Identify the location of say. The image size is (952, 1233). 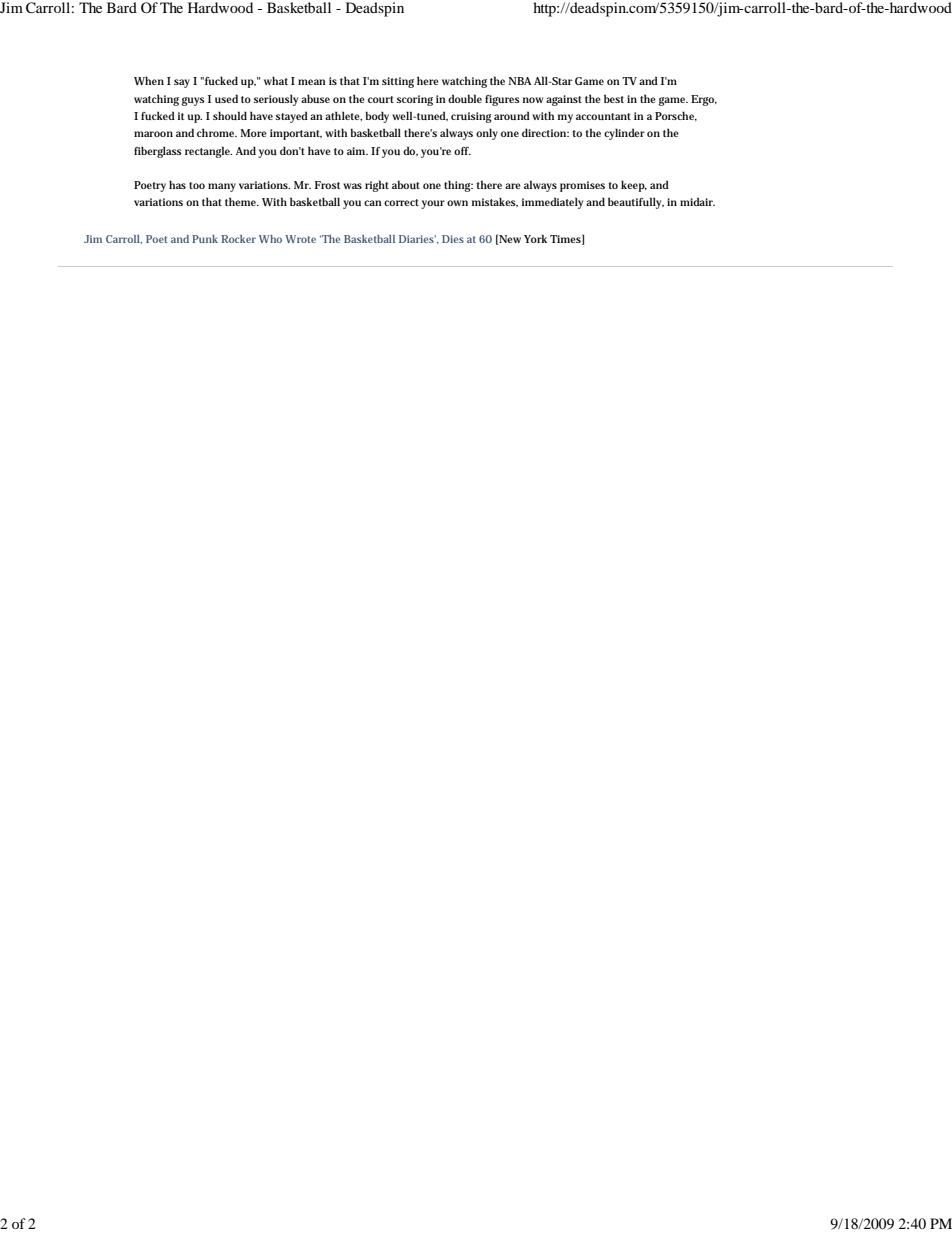
(182, 83).
